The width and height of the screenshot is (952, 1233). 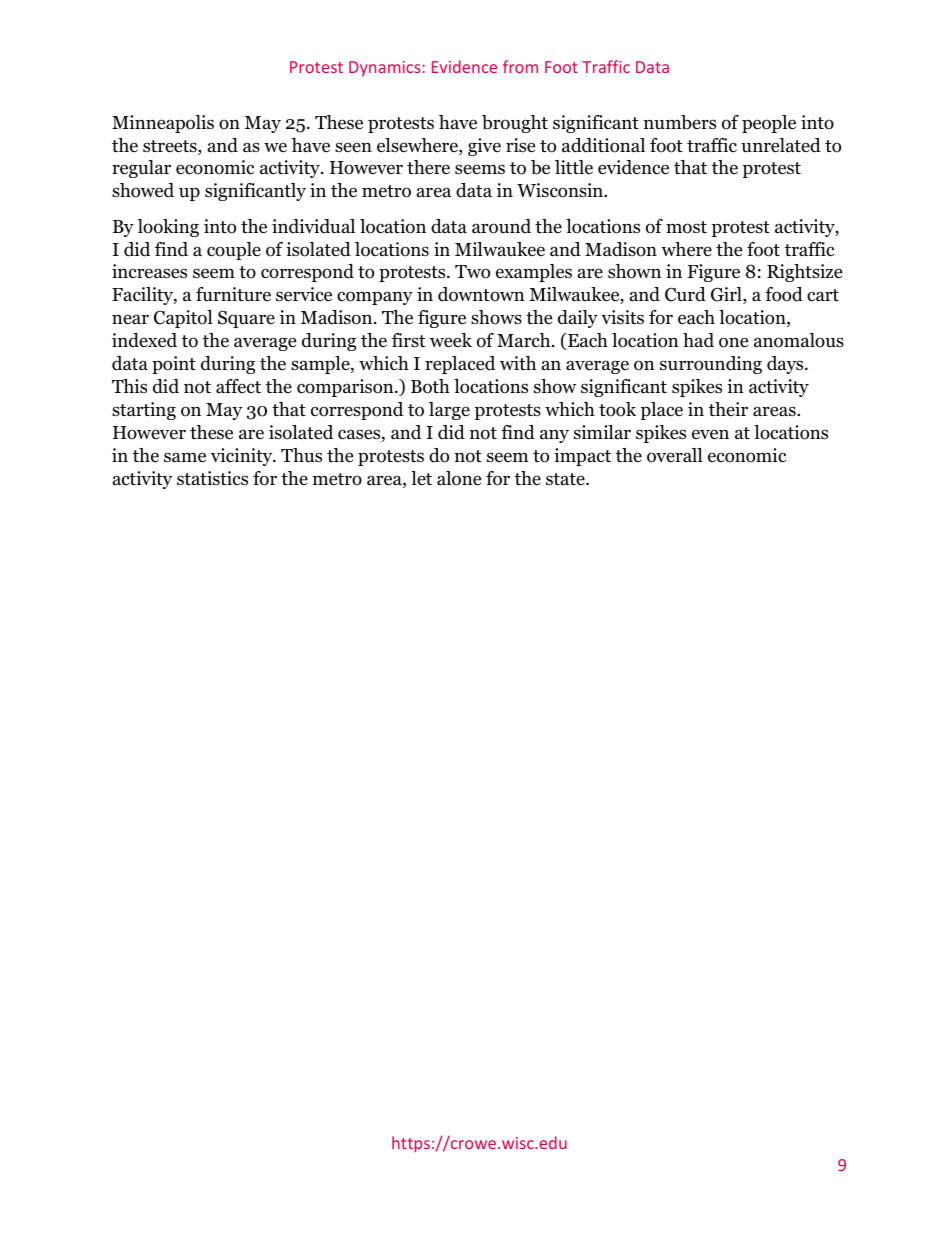 What do you see at coordinates (727, 295) in the screenshot?
I see `Girl` at bounding box center [727, 295].
